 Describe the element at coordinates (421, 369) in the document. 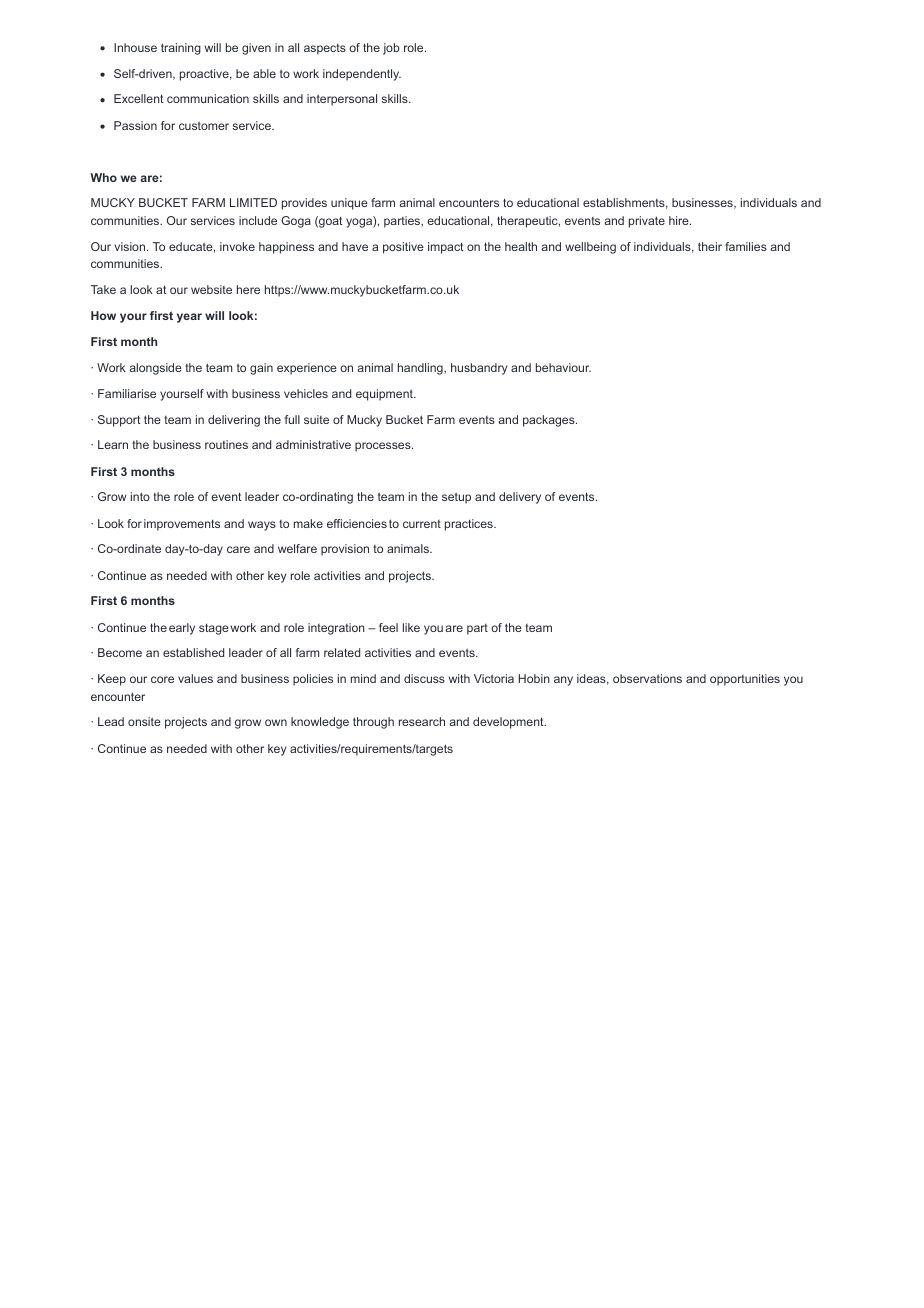

I see `handling` at that location.
